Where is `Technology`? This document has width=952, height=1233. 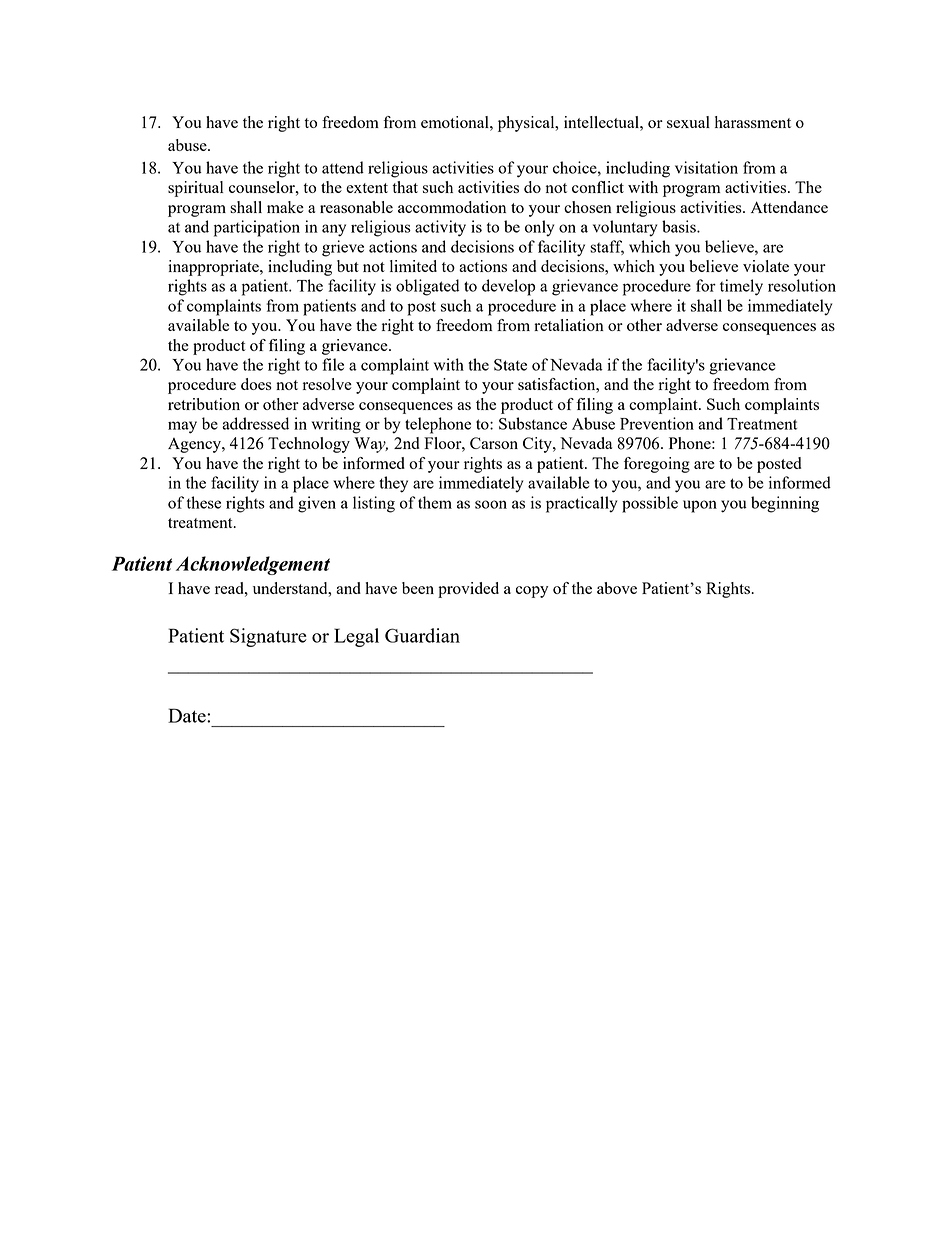
Technology is located at coordinates (309, 445).
